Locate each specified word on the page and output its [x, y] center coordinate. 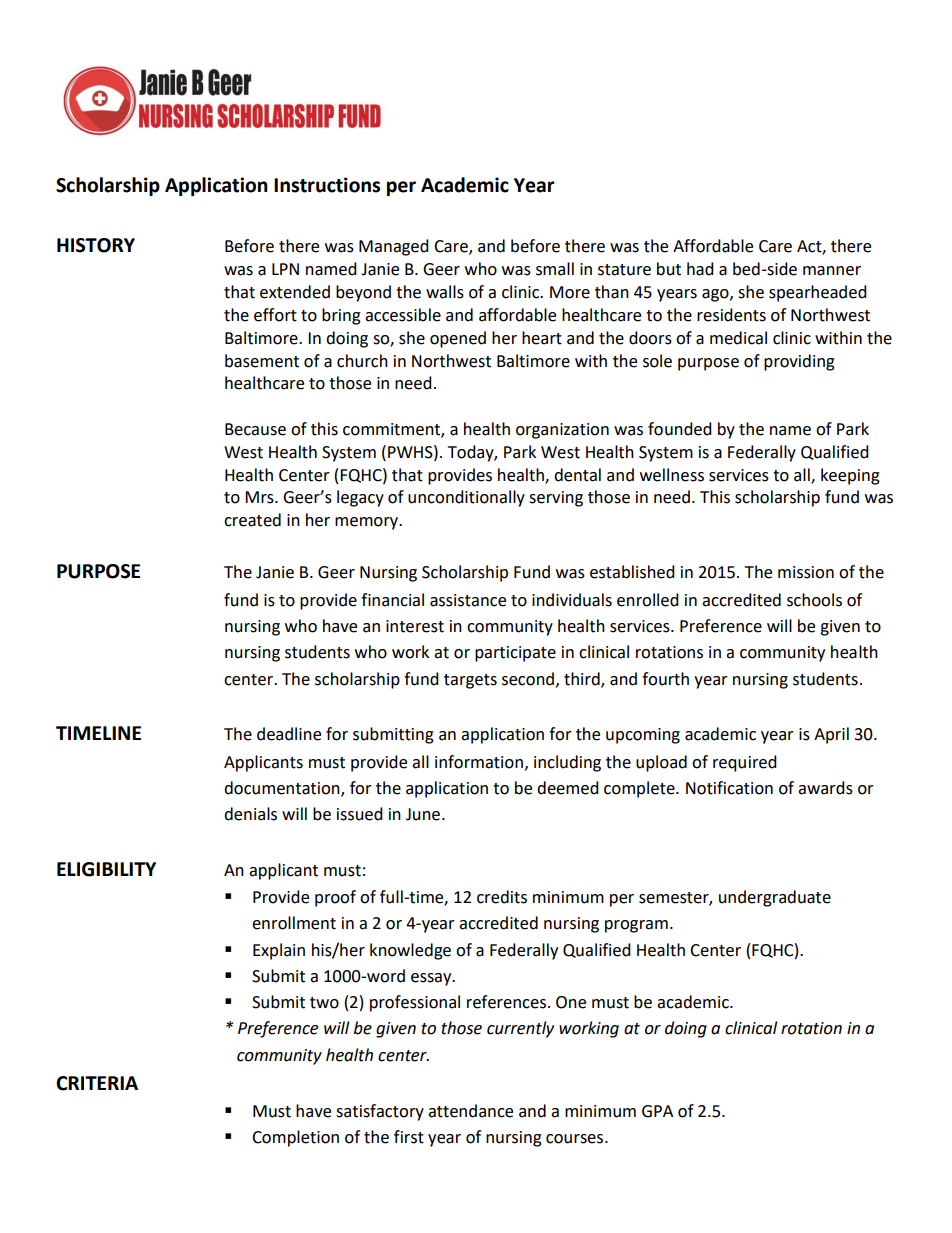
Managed [394, 247]
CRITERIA [97, 1083]
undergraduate [775, 898]
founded [680, 429]
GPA [657, 1111]
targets [470, 681]
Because [255, 429]
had [700, 269]
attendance [470, 1111]
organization [562, 431]
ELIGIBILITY [106, 869]
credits [502, 897]
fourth [665, 679]
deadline [289, 734]
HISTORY [96, 245]
